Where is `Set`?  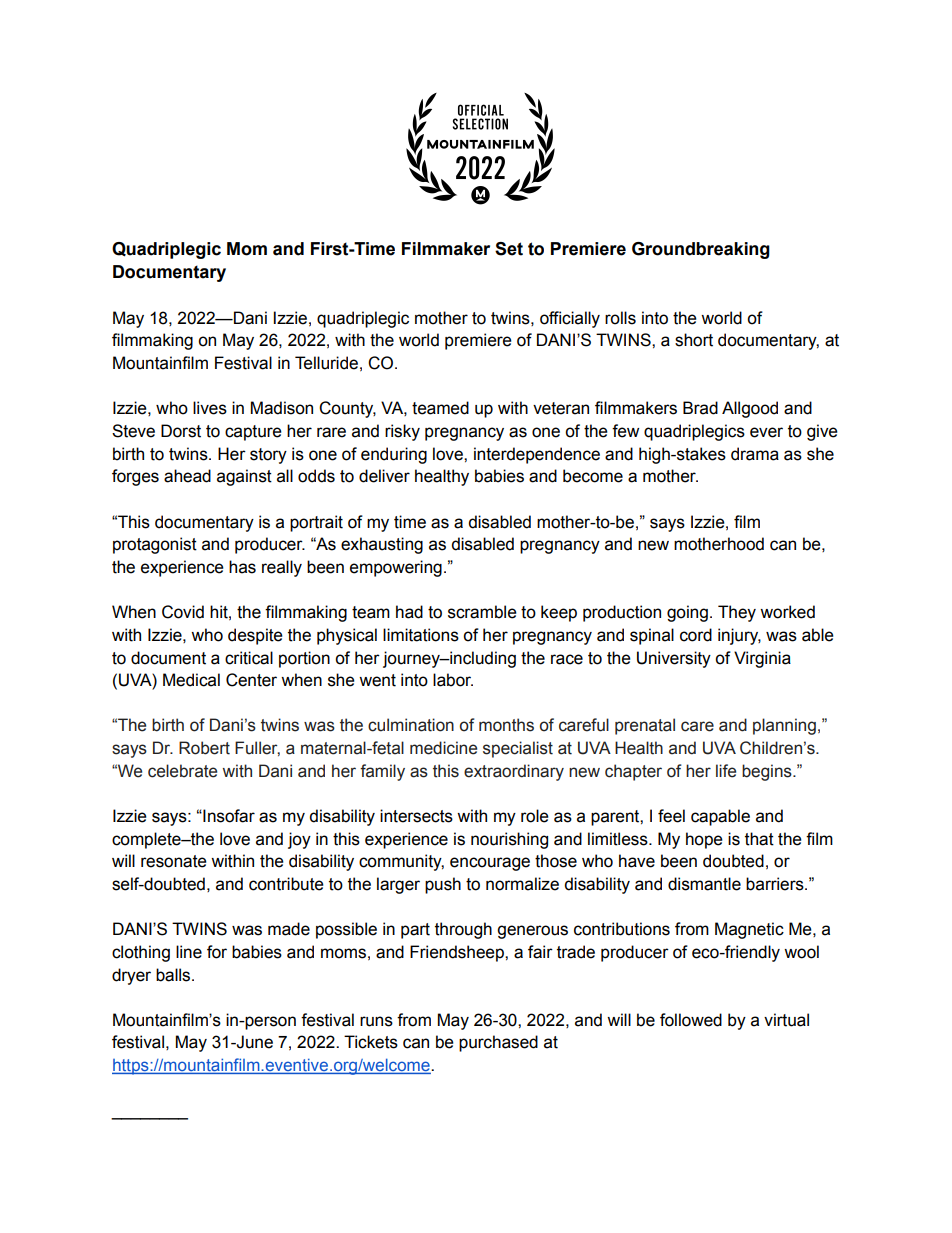 Set is located at coordinates (509, 249).
